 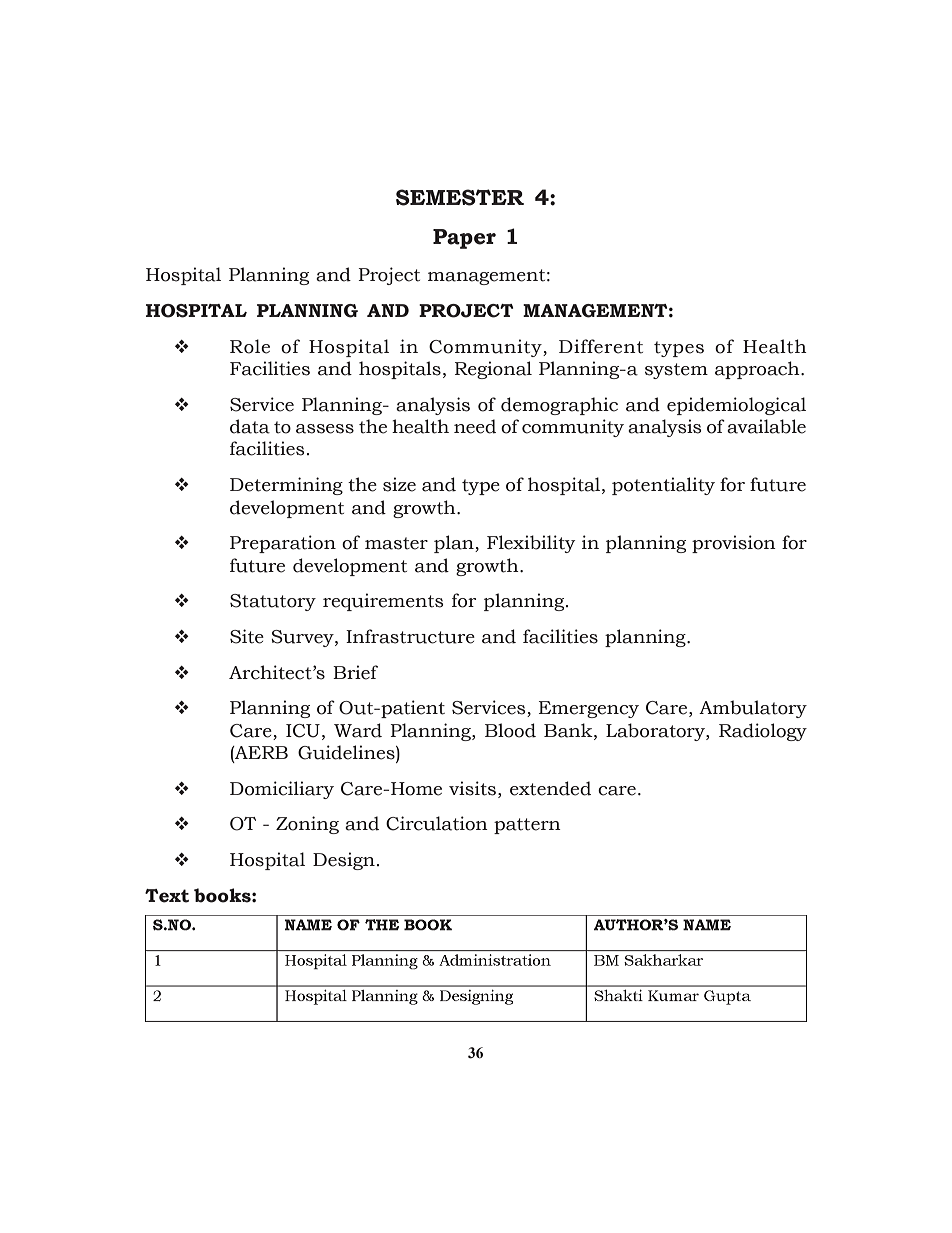 I want to click on Circulation, so click(x=437, y=823).
